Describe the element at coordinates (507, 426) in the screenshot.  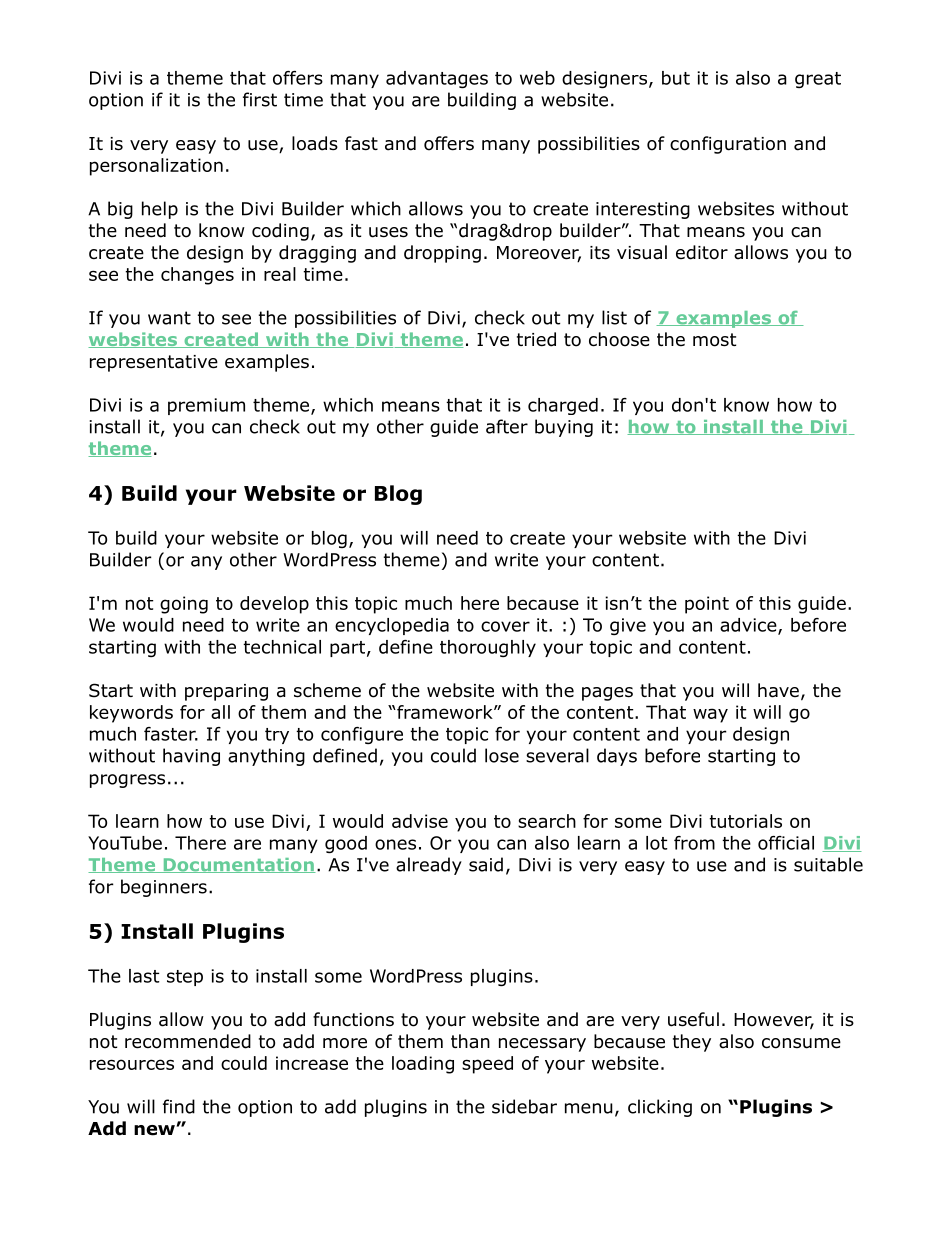
I see `after` at that location.
